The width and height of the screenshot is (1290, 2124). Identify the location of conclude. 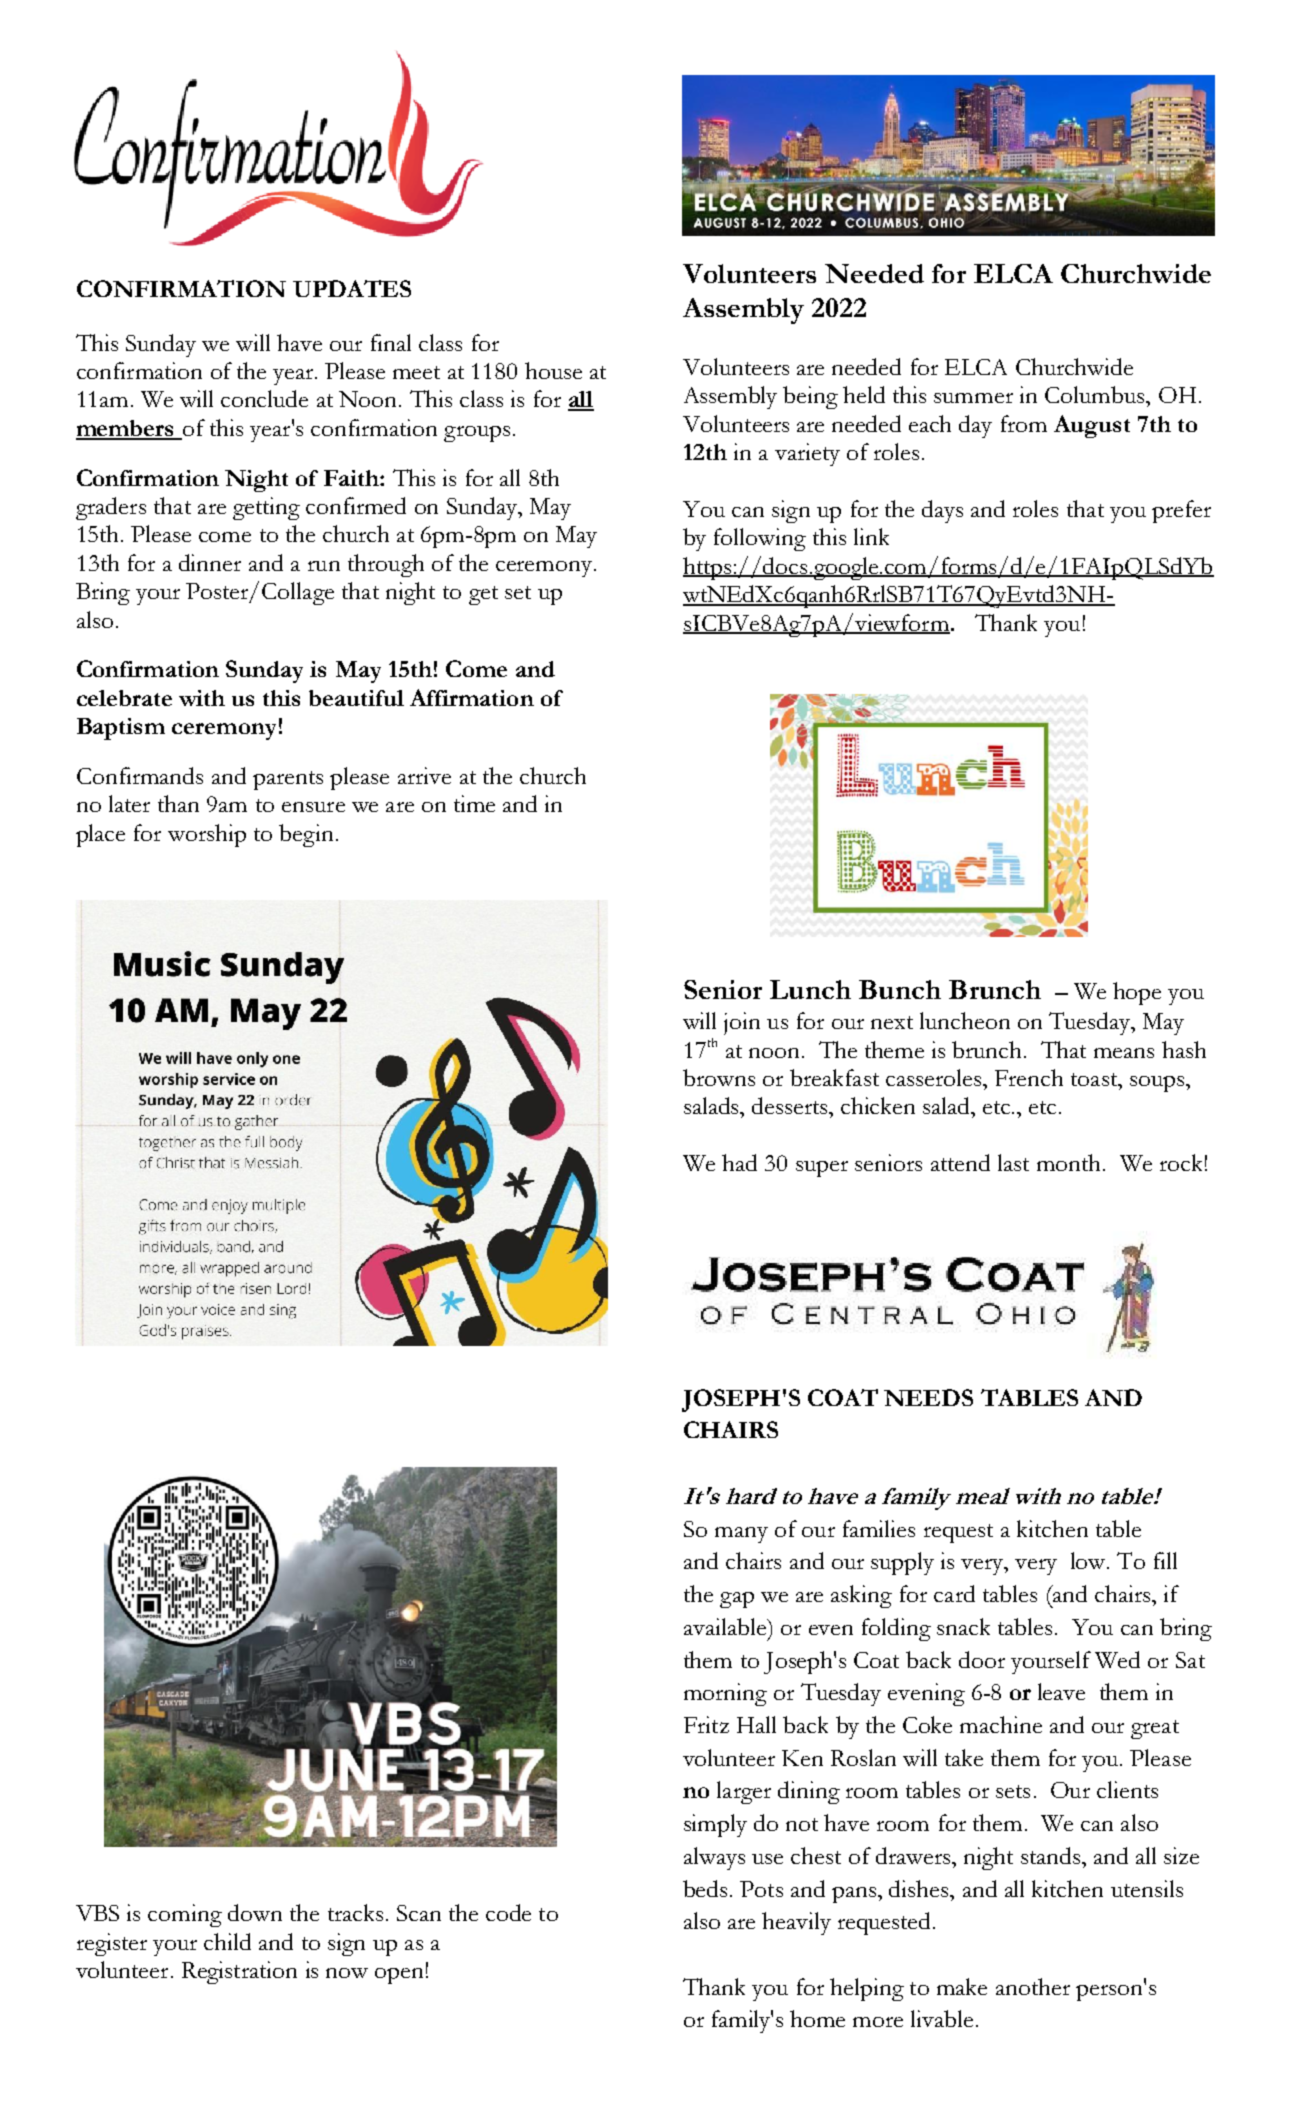
(264, 398).
